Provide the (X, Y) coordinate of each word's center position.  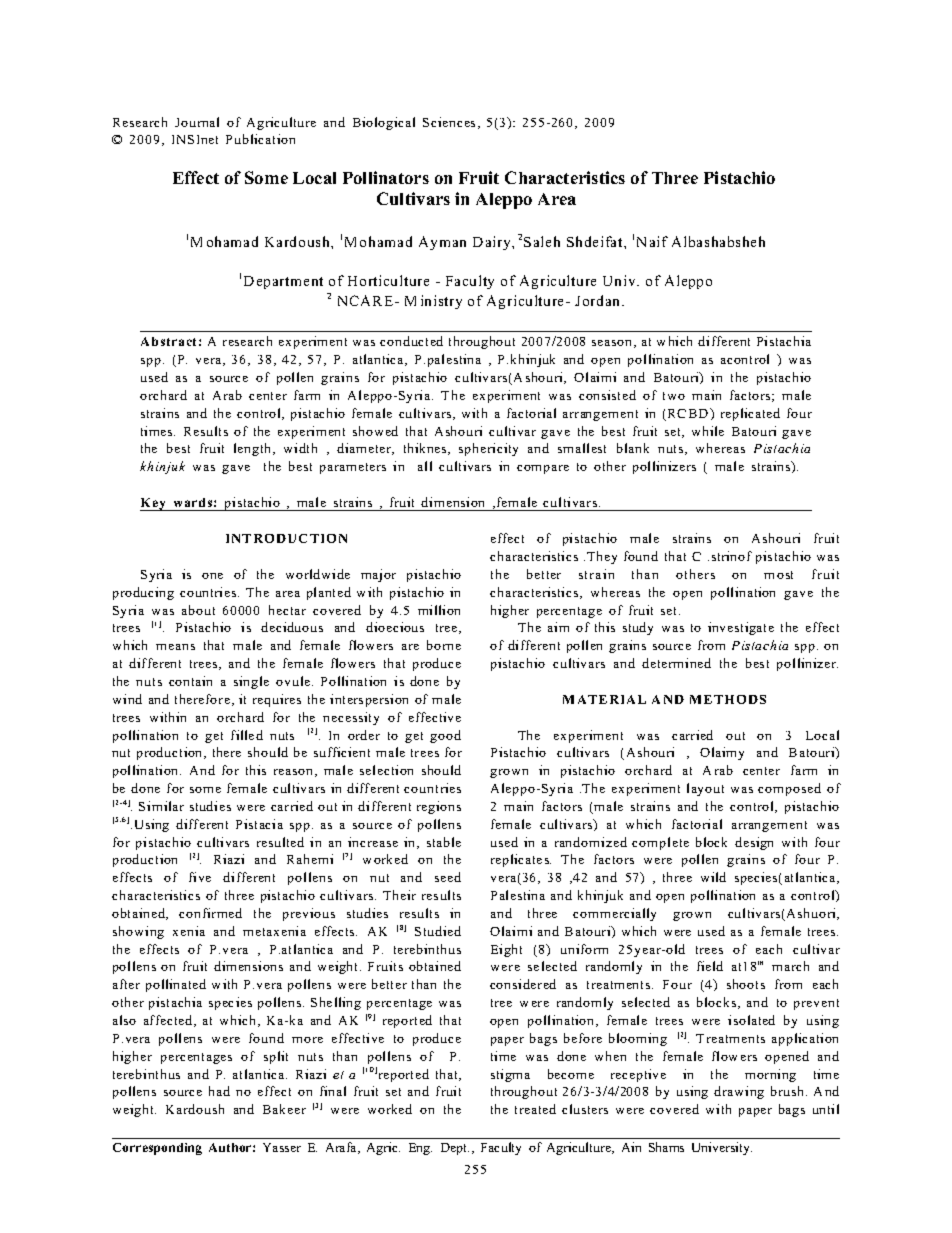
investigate (741, 628)
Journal (197, 122)
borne (444, 645)
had (219, 1091)
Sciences (449, 122)
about (198, 610)
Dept (455, 1149)
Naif (652, 241)
